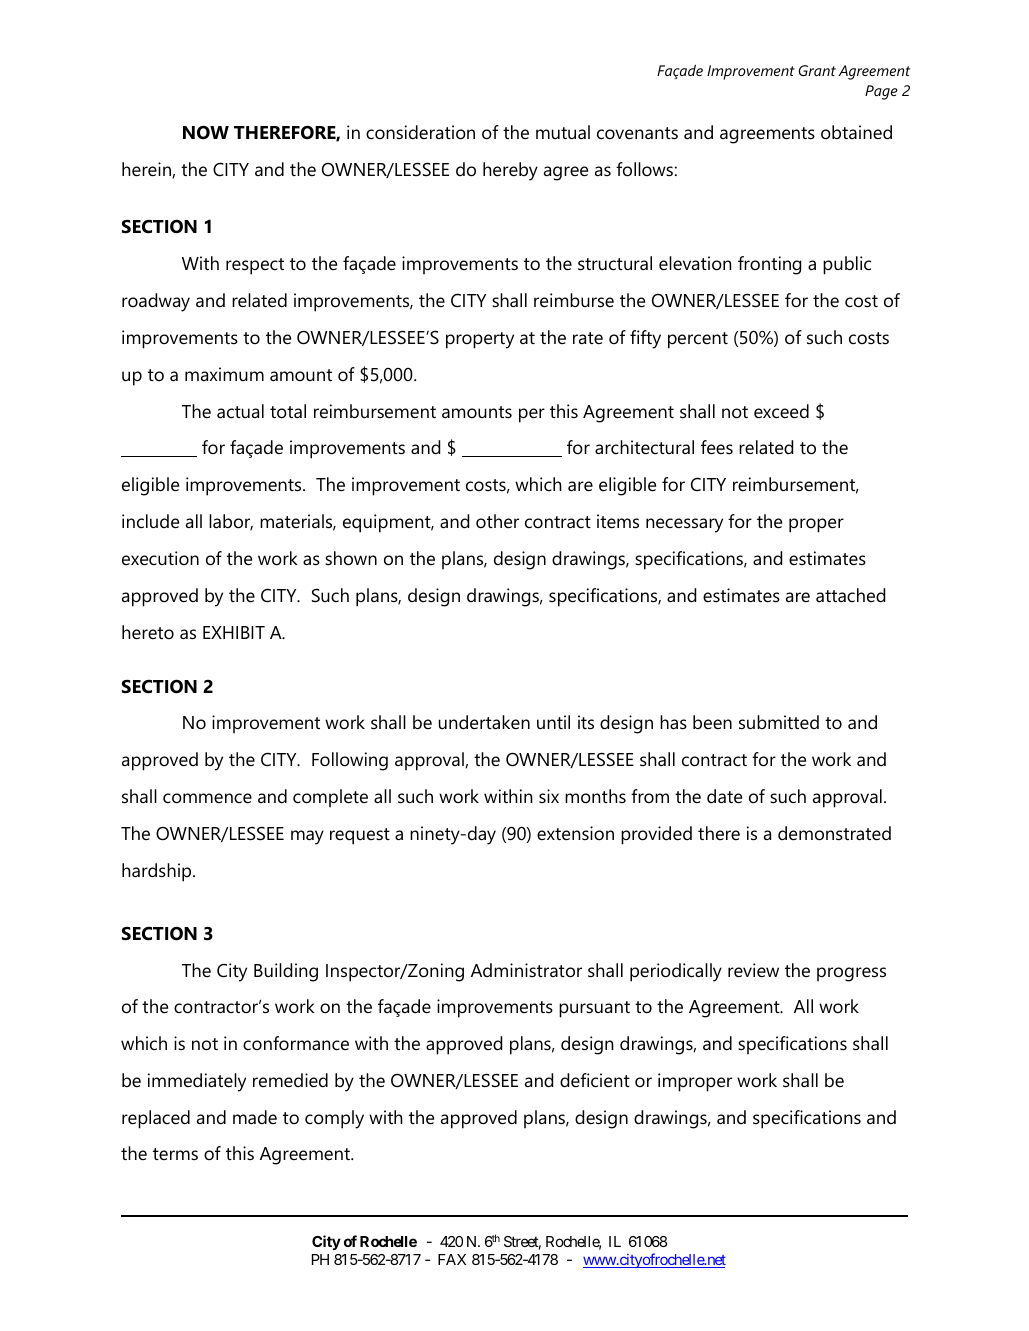 Image resolution: width=1029 pixels, height=1331 pixels. I want to click on FAX, so click(452, 1259).
